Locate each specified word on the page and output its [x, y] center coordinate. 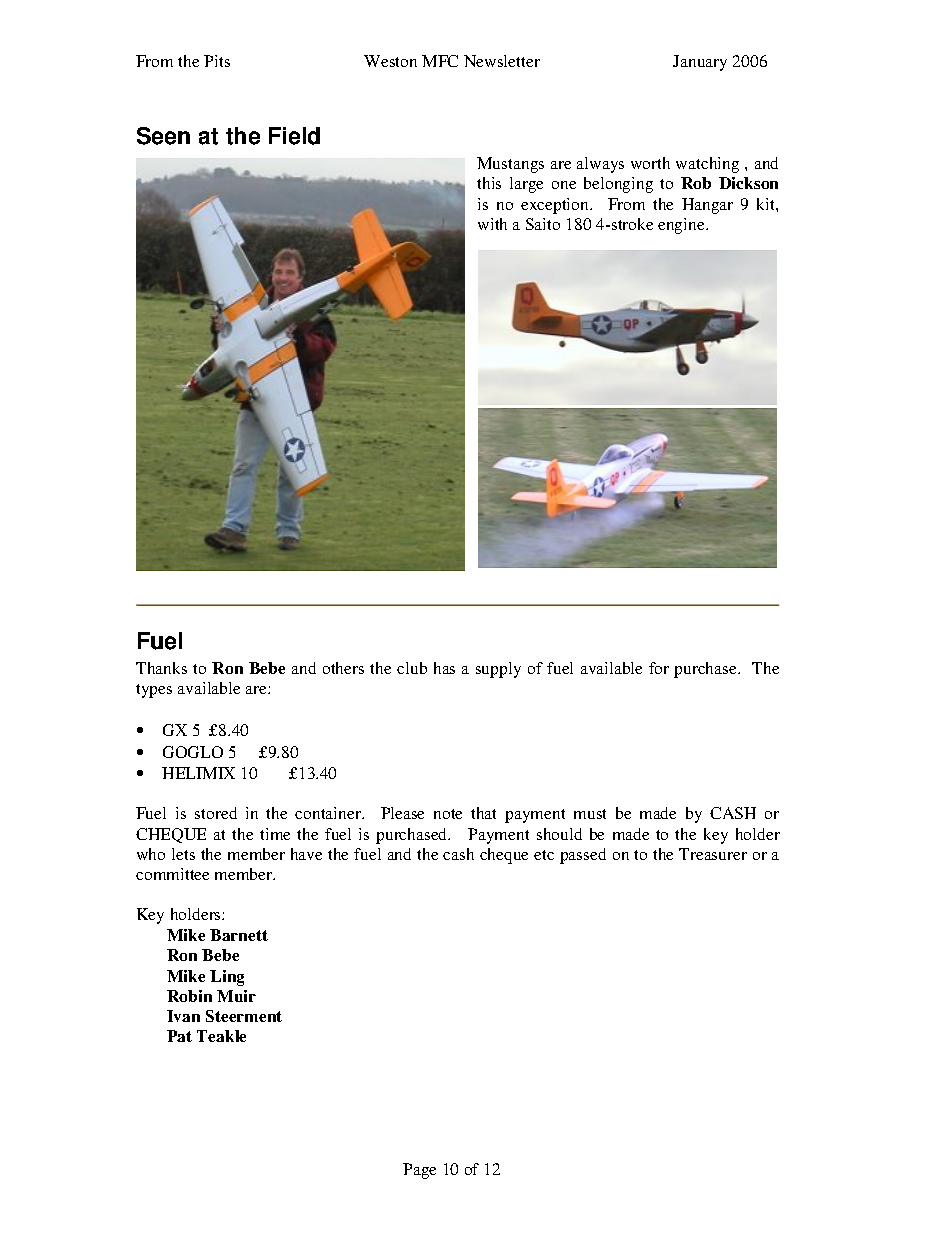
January [700, 63]
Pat [179, 1036]
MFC [440, 61]
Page [419, 1171]
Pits [217, 61]
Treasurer [713, 854]
